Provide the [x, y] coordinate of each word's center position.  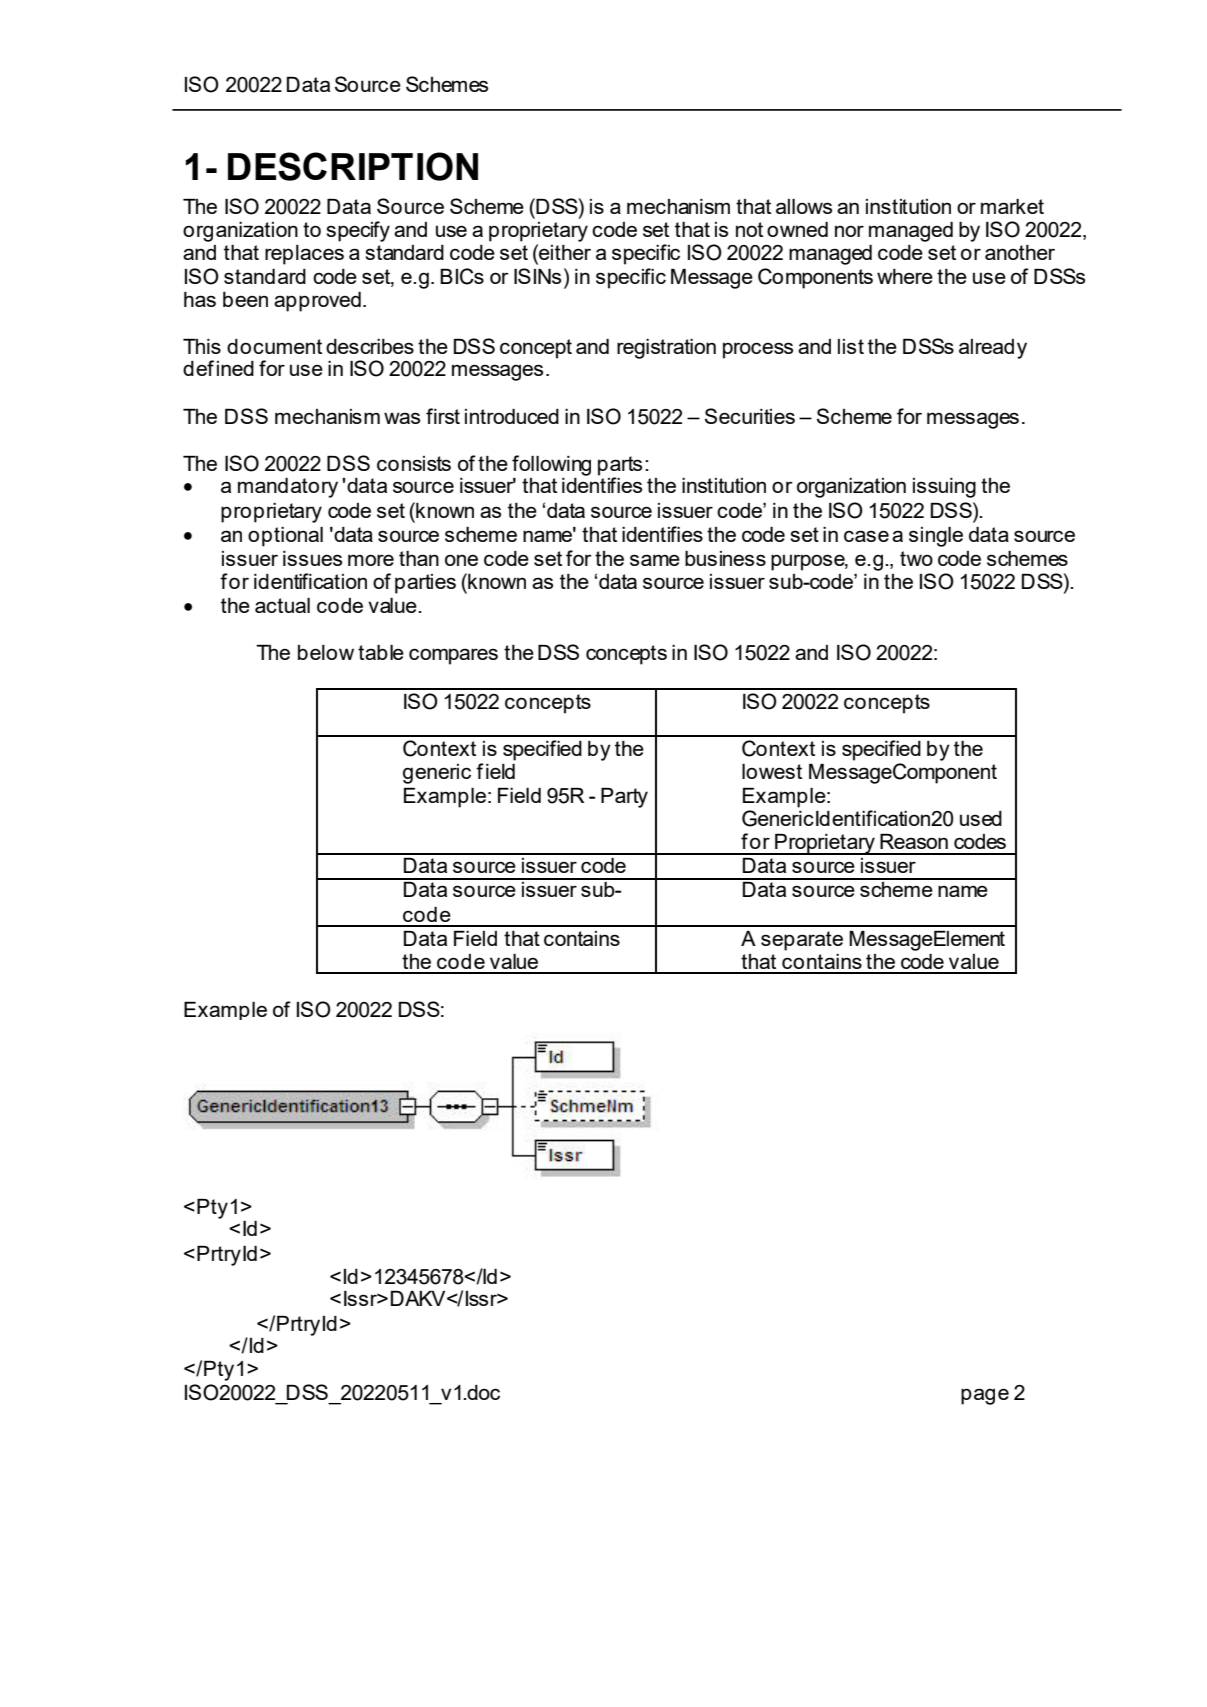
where [905, 276]
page [985, 1396]
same [655, 560]
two [916, 558]
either [564, 252]
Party [624, 798]
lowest [772, 771]
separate [802, 941]
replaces [304, 255]
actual [282, 605]
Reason [914, 841]
